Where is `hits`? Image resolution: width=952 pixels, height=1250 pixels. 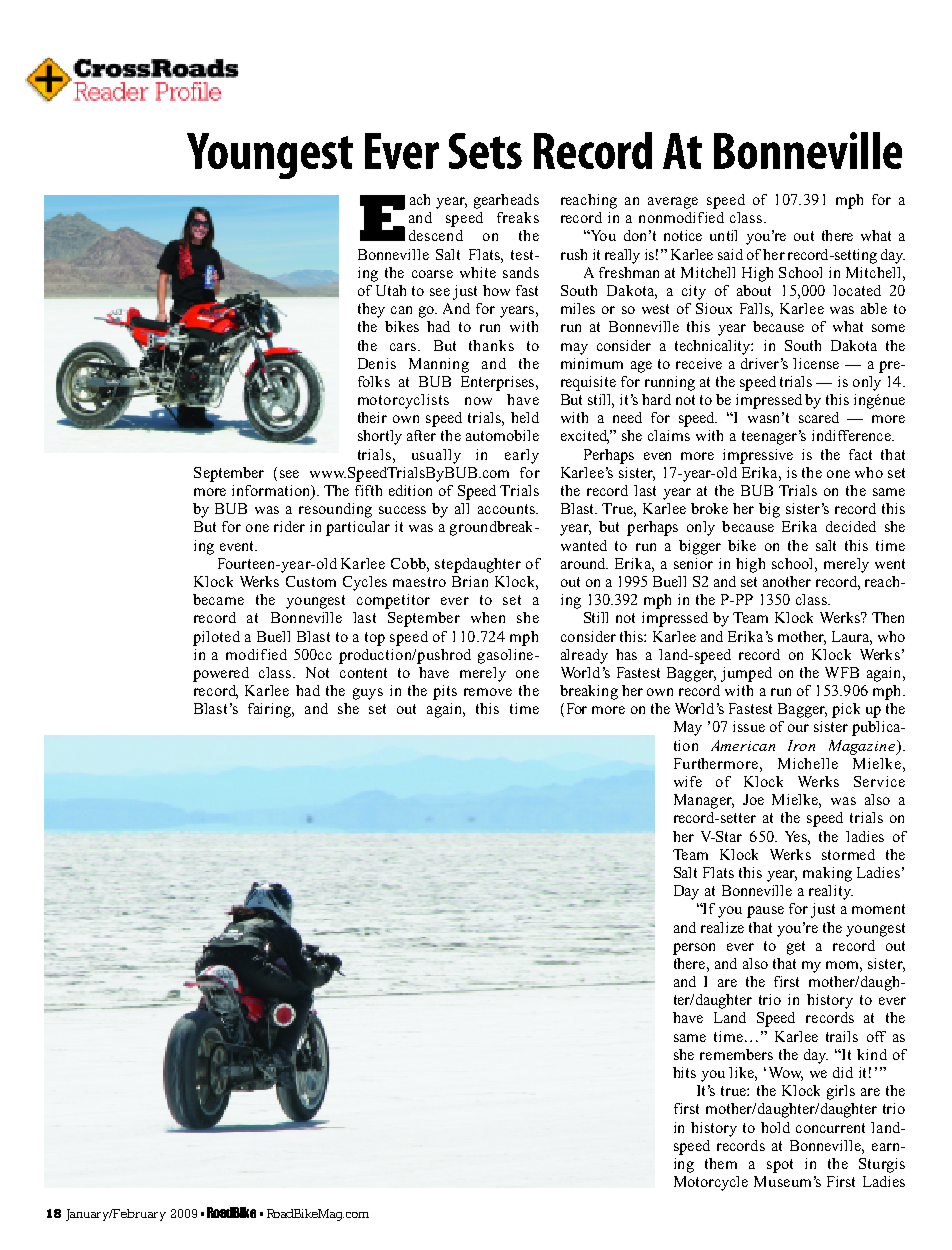 hits is located at coordinates (684, 1072).
